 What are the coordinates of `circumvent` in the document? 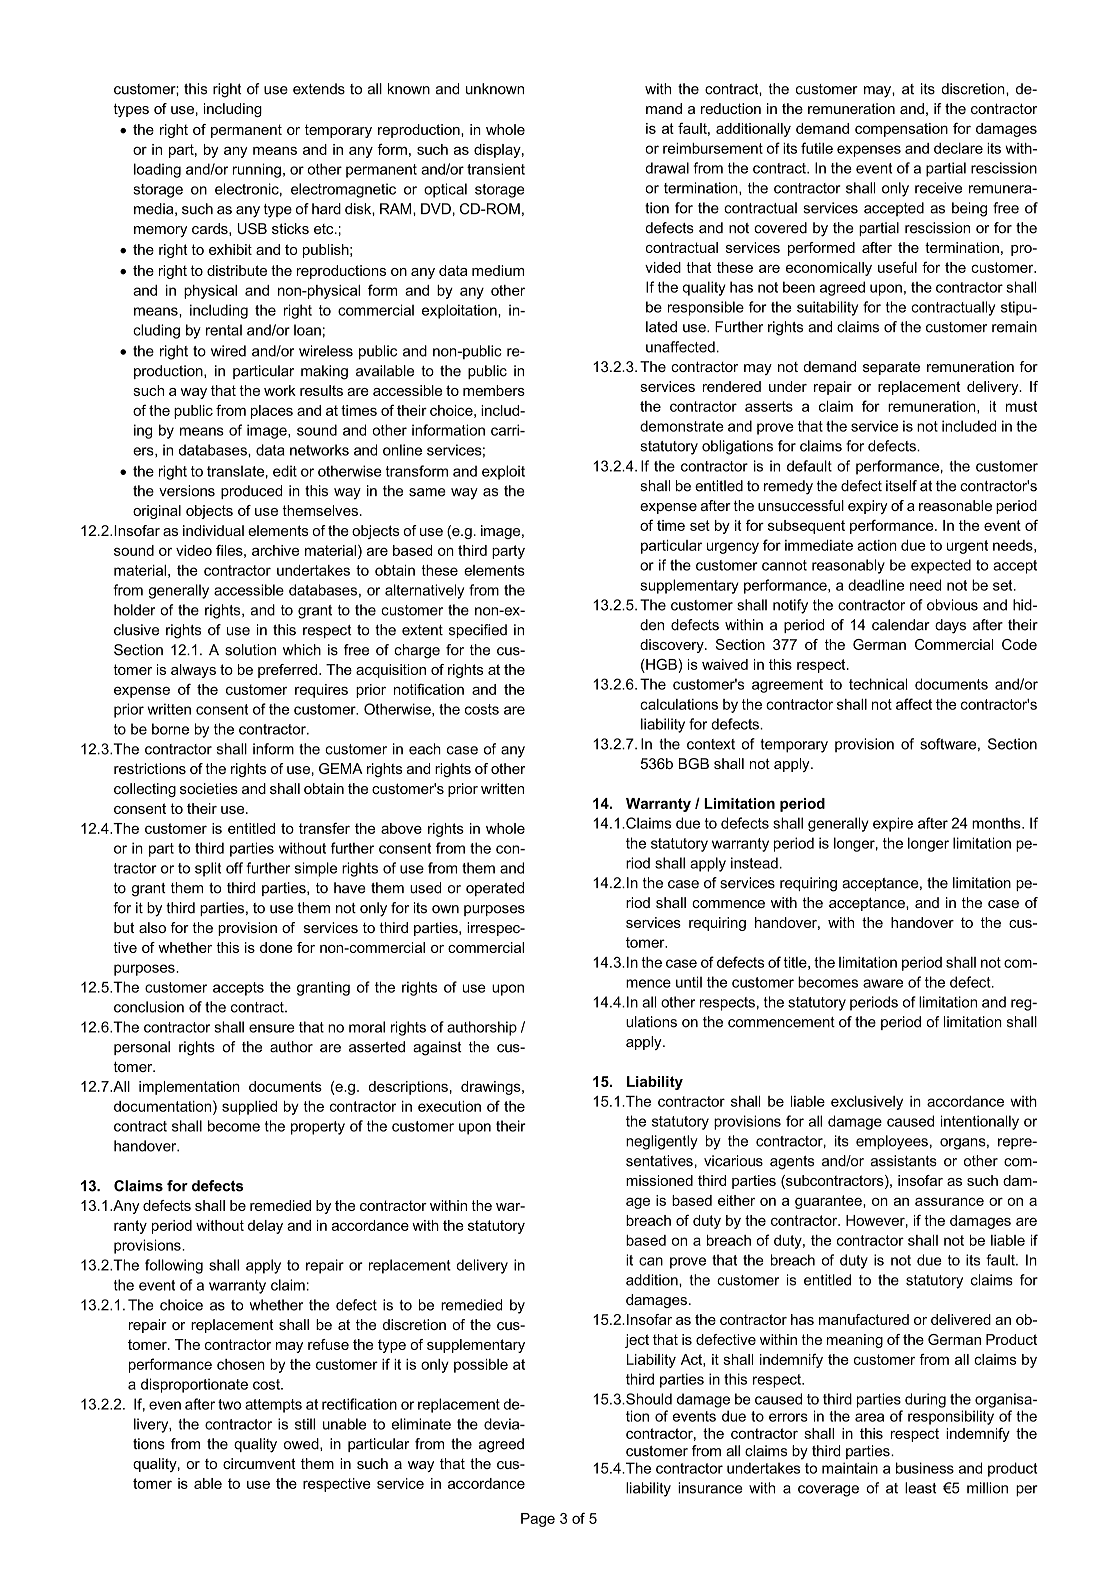 It's located at (259, 1463).
